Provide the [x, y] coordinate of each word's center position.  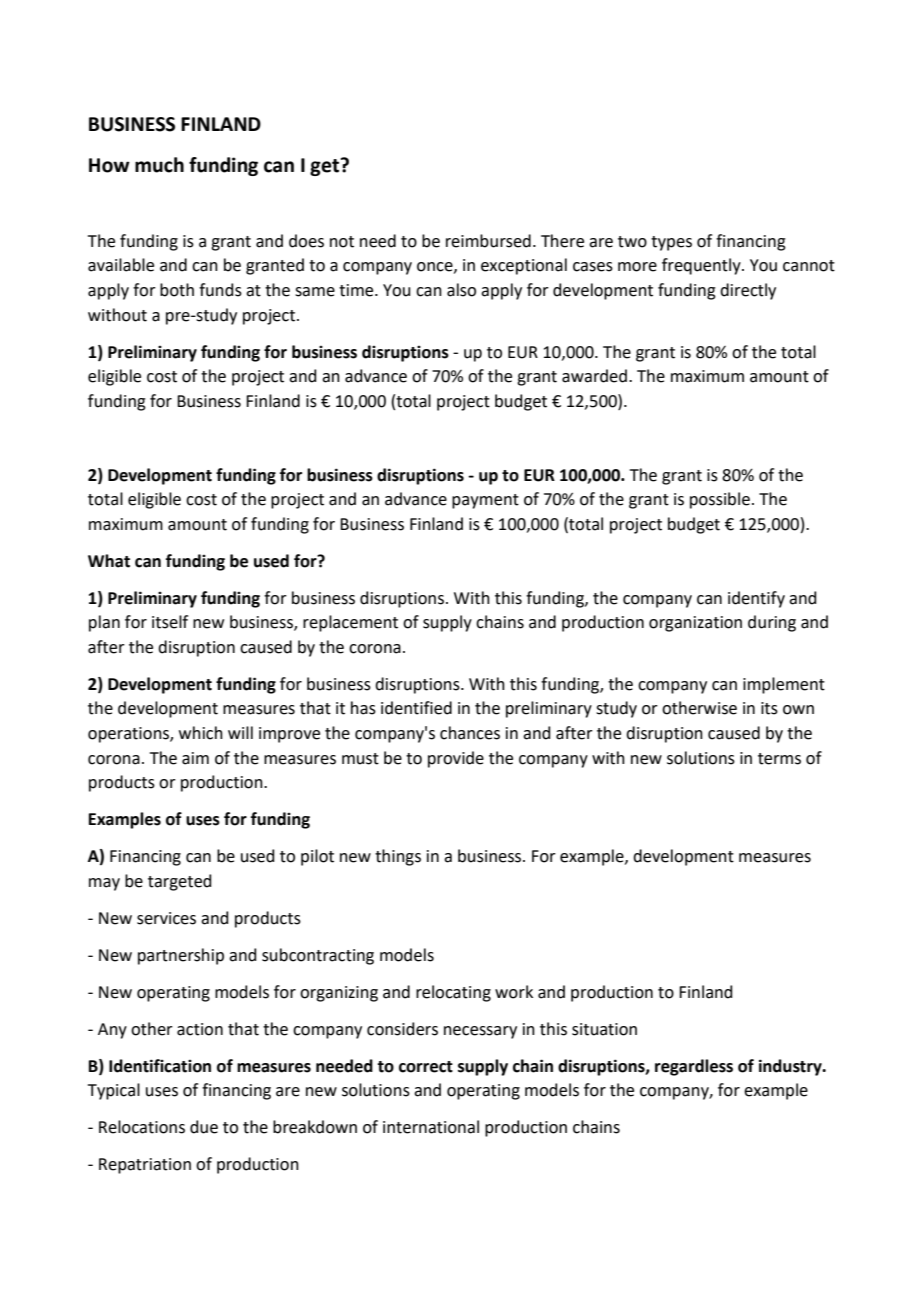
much [159, 165]
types [671, 243]
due [204, 1127]
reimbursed [488, 241]
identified [416, 708]
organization [695, 624]
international [431, 1127]
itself [170, 622]
